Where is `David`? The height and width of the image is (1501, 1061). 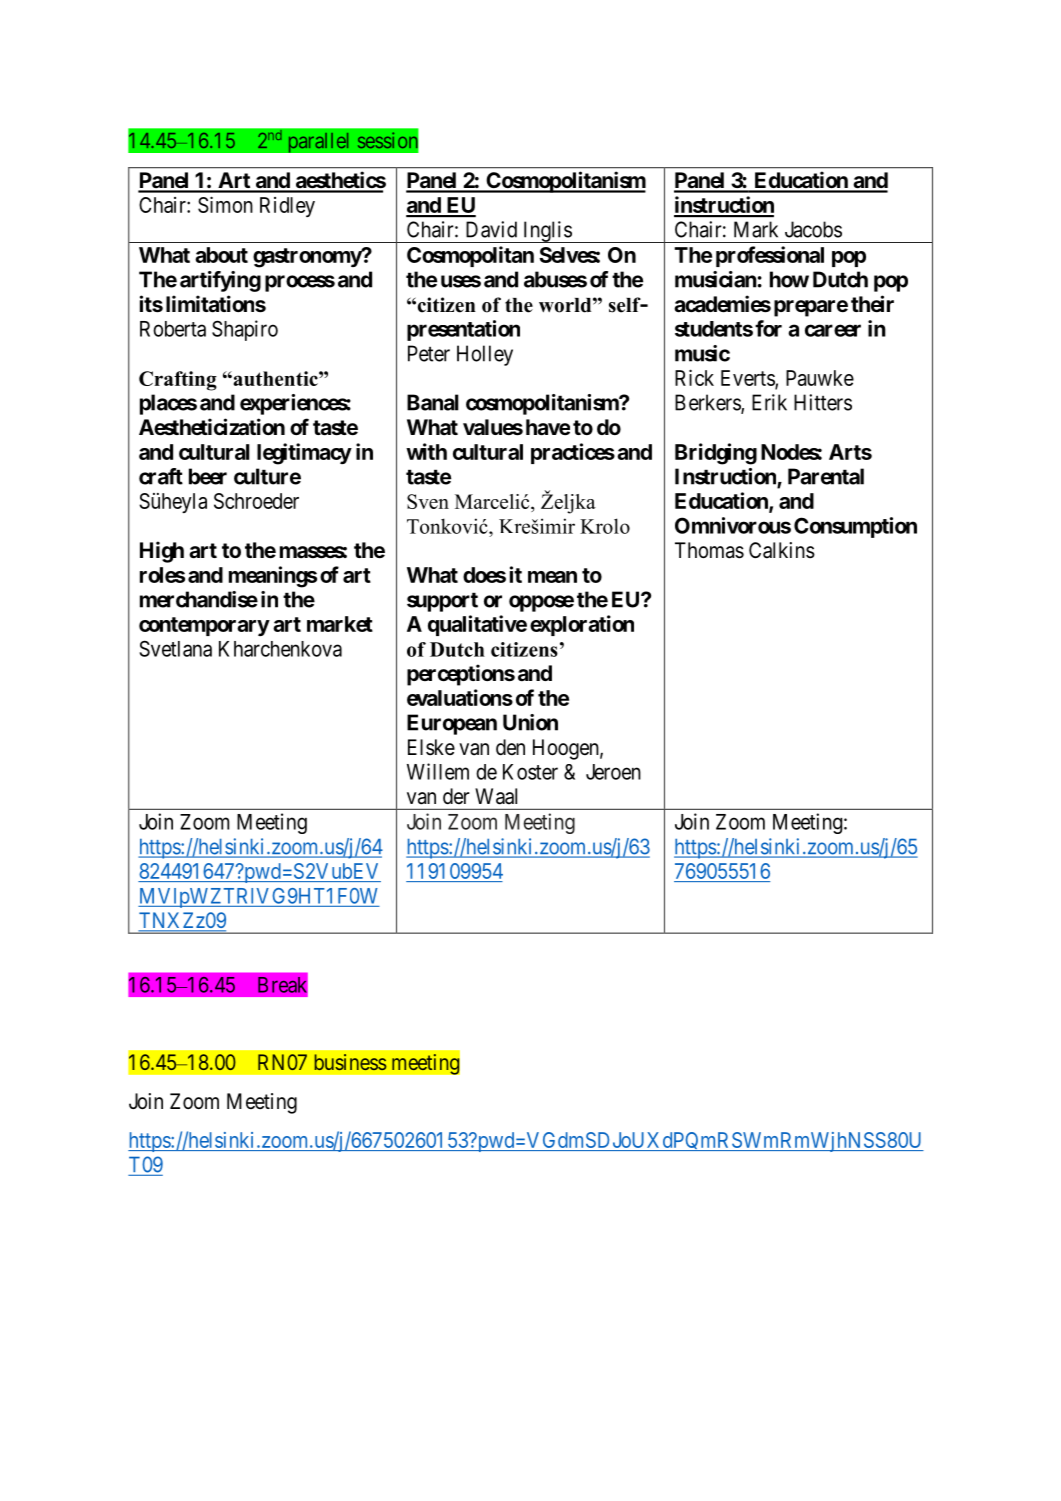
David is located at coordinates (491, 229).
